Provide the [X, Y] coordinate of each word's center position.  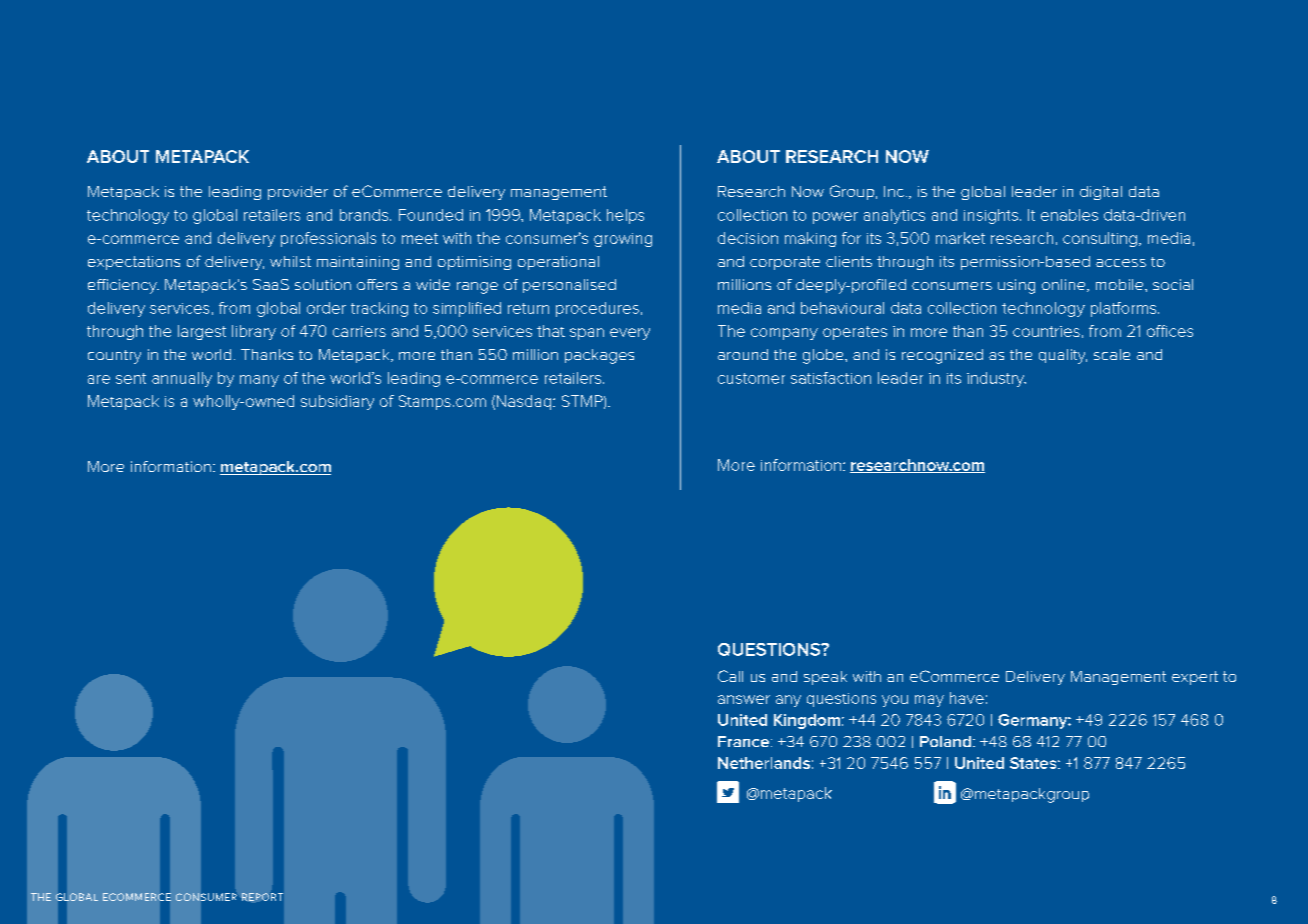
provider [298, 193]
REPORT [262, 897]
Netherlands [764, 763]
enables [1069, 215]
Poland [945, 741]
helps [625, 216]
